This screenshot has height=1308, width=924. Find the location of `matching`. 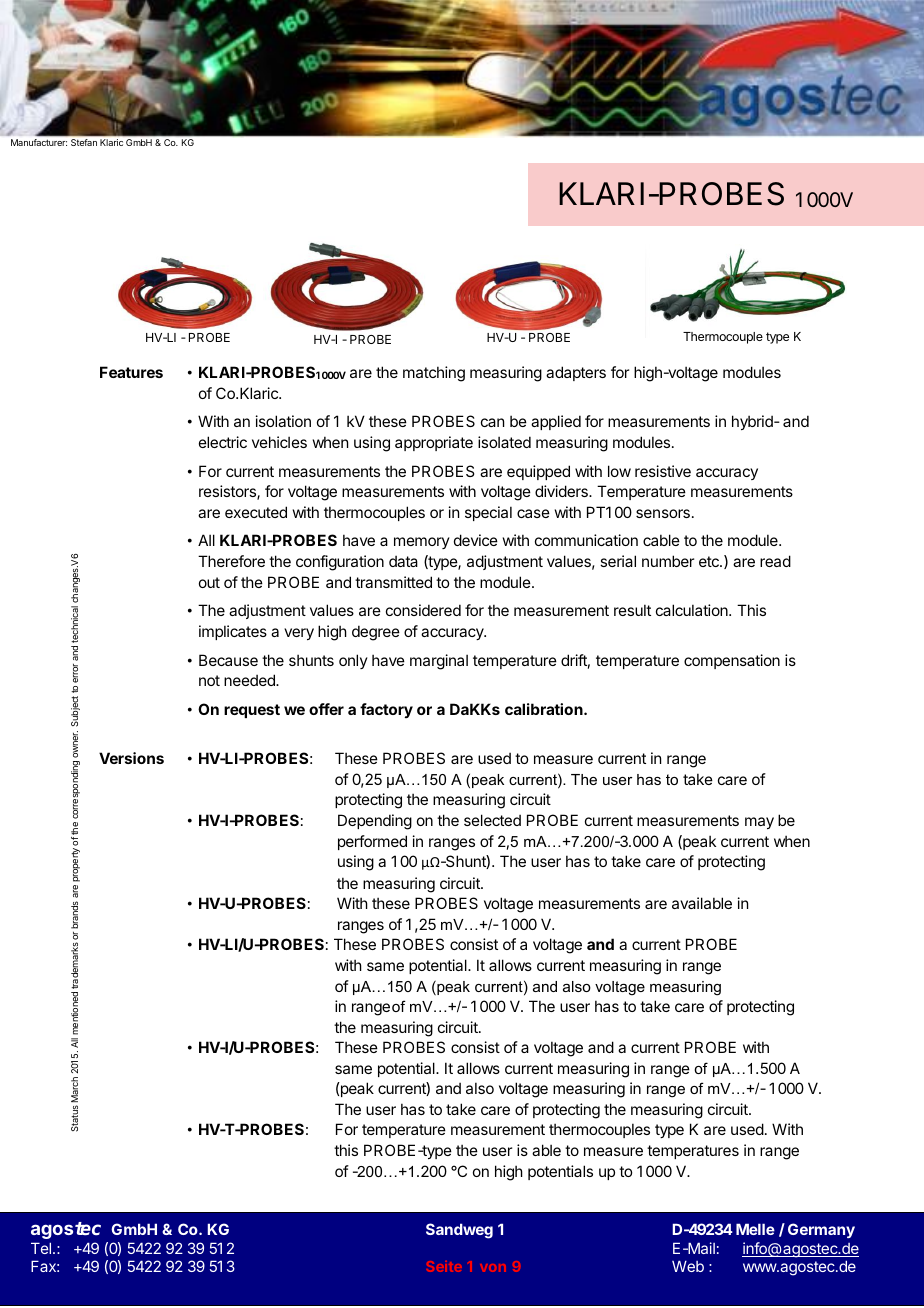

matching is located at coordinates (434, 374).
